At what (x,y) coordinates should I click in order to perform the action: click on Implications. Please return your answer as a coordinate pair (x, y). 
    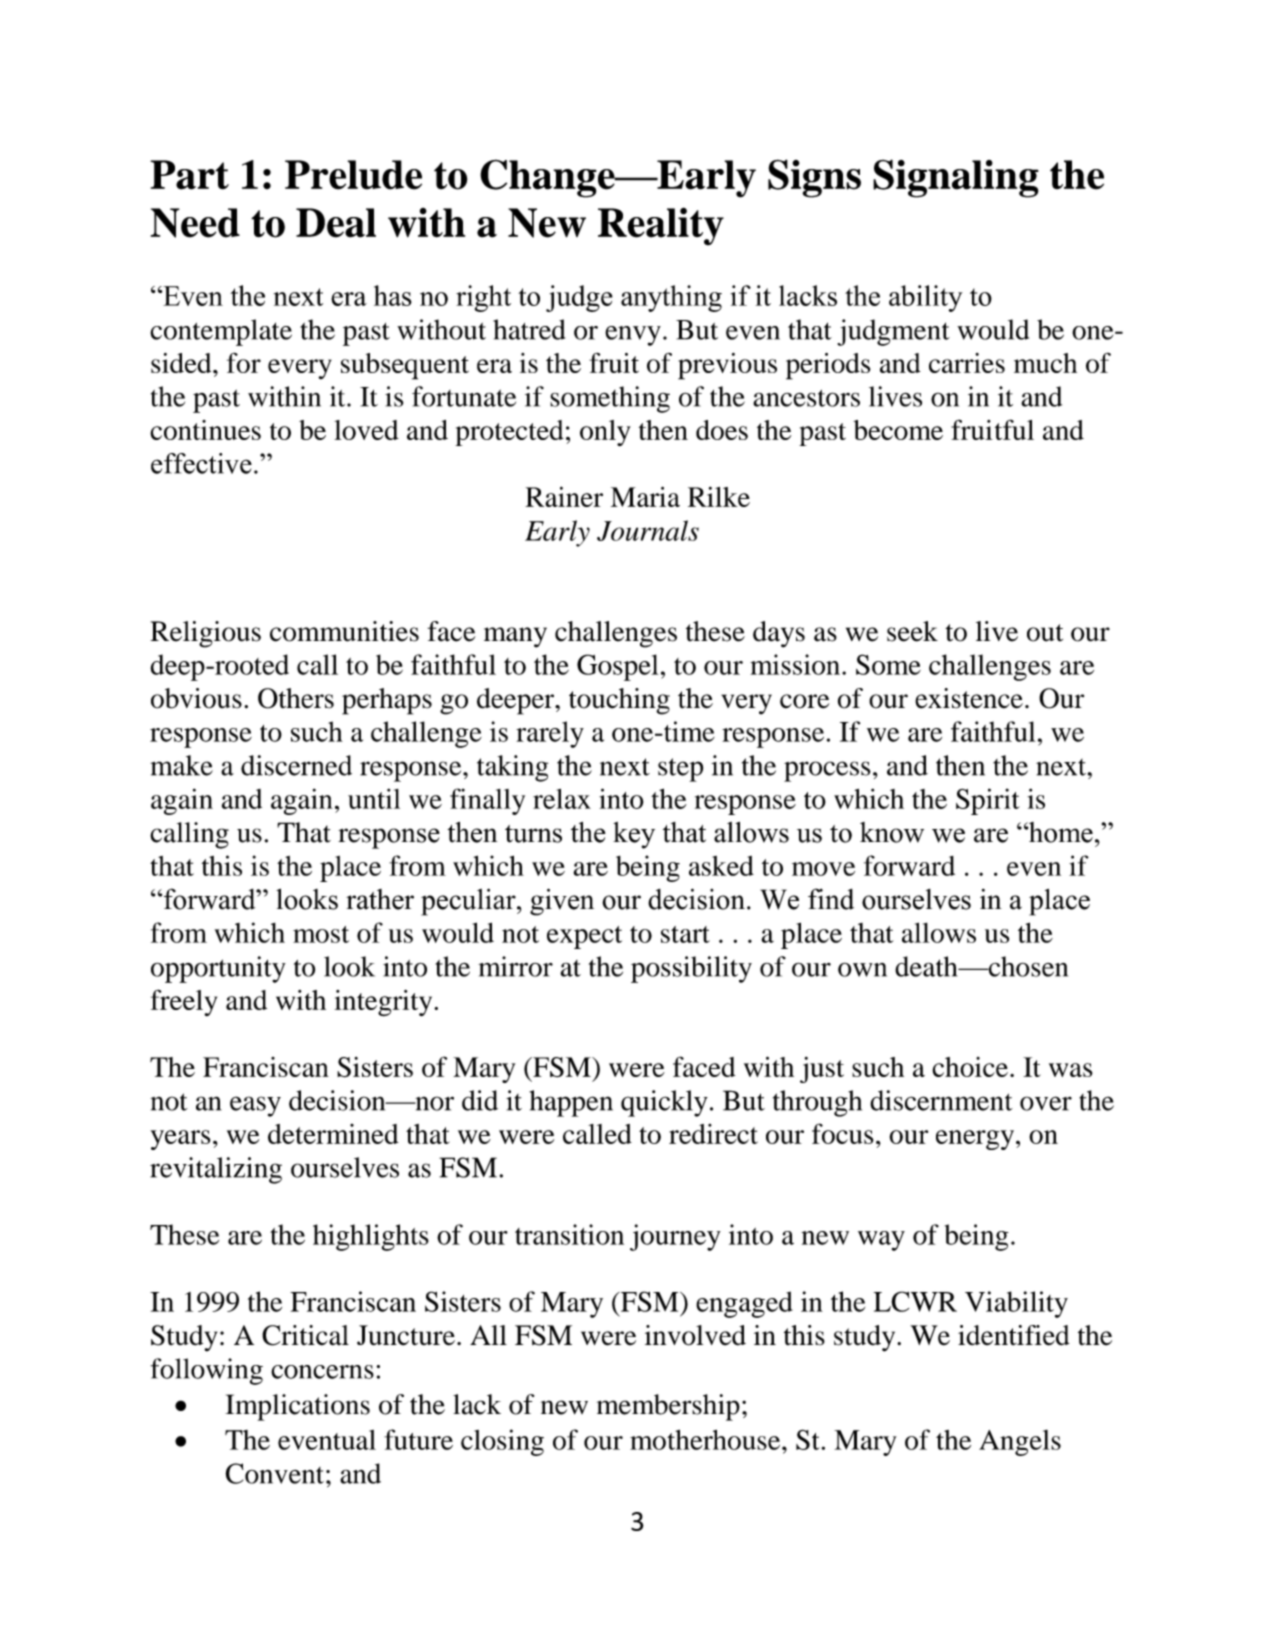
    Looking at the image, I should click on (297, 1407).
